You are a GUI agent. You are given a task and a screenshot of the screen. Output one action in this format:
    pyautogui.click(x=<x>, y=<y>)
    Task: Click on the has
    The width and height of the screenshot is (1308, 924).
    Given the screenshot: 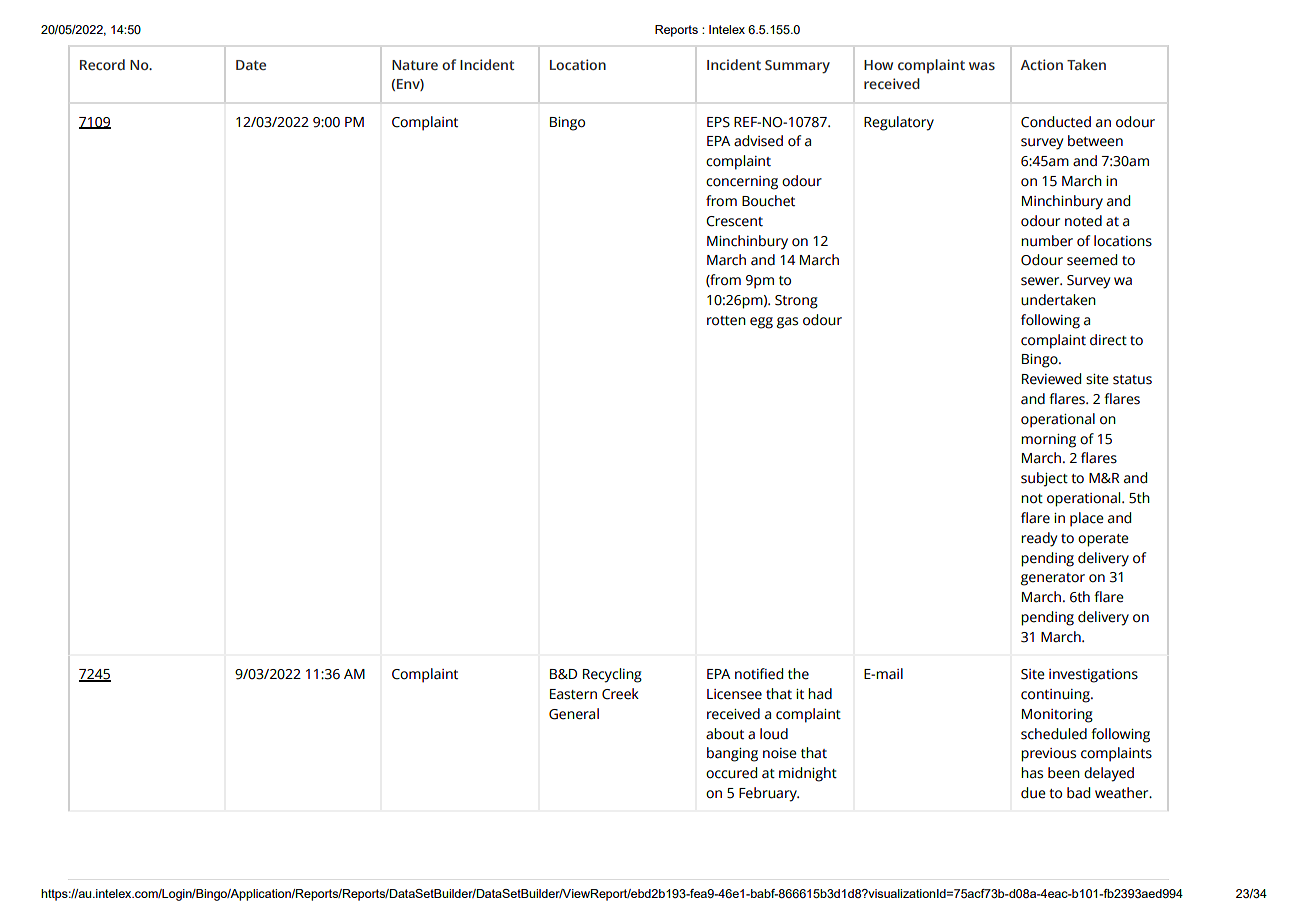 What is the action you would take?
    pyautogui.click(x=1032, y=773)
